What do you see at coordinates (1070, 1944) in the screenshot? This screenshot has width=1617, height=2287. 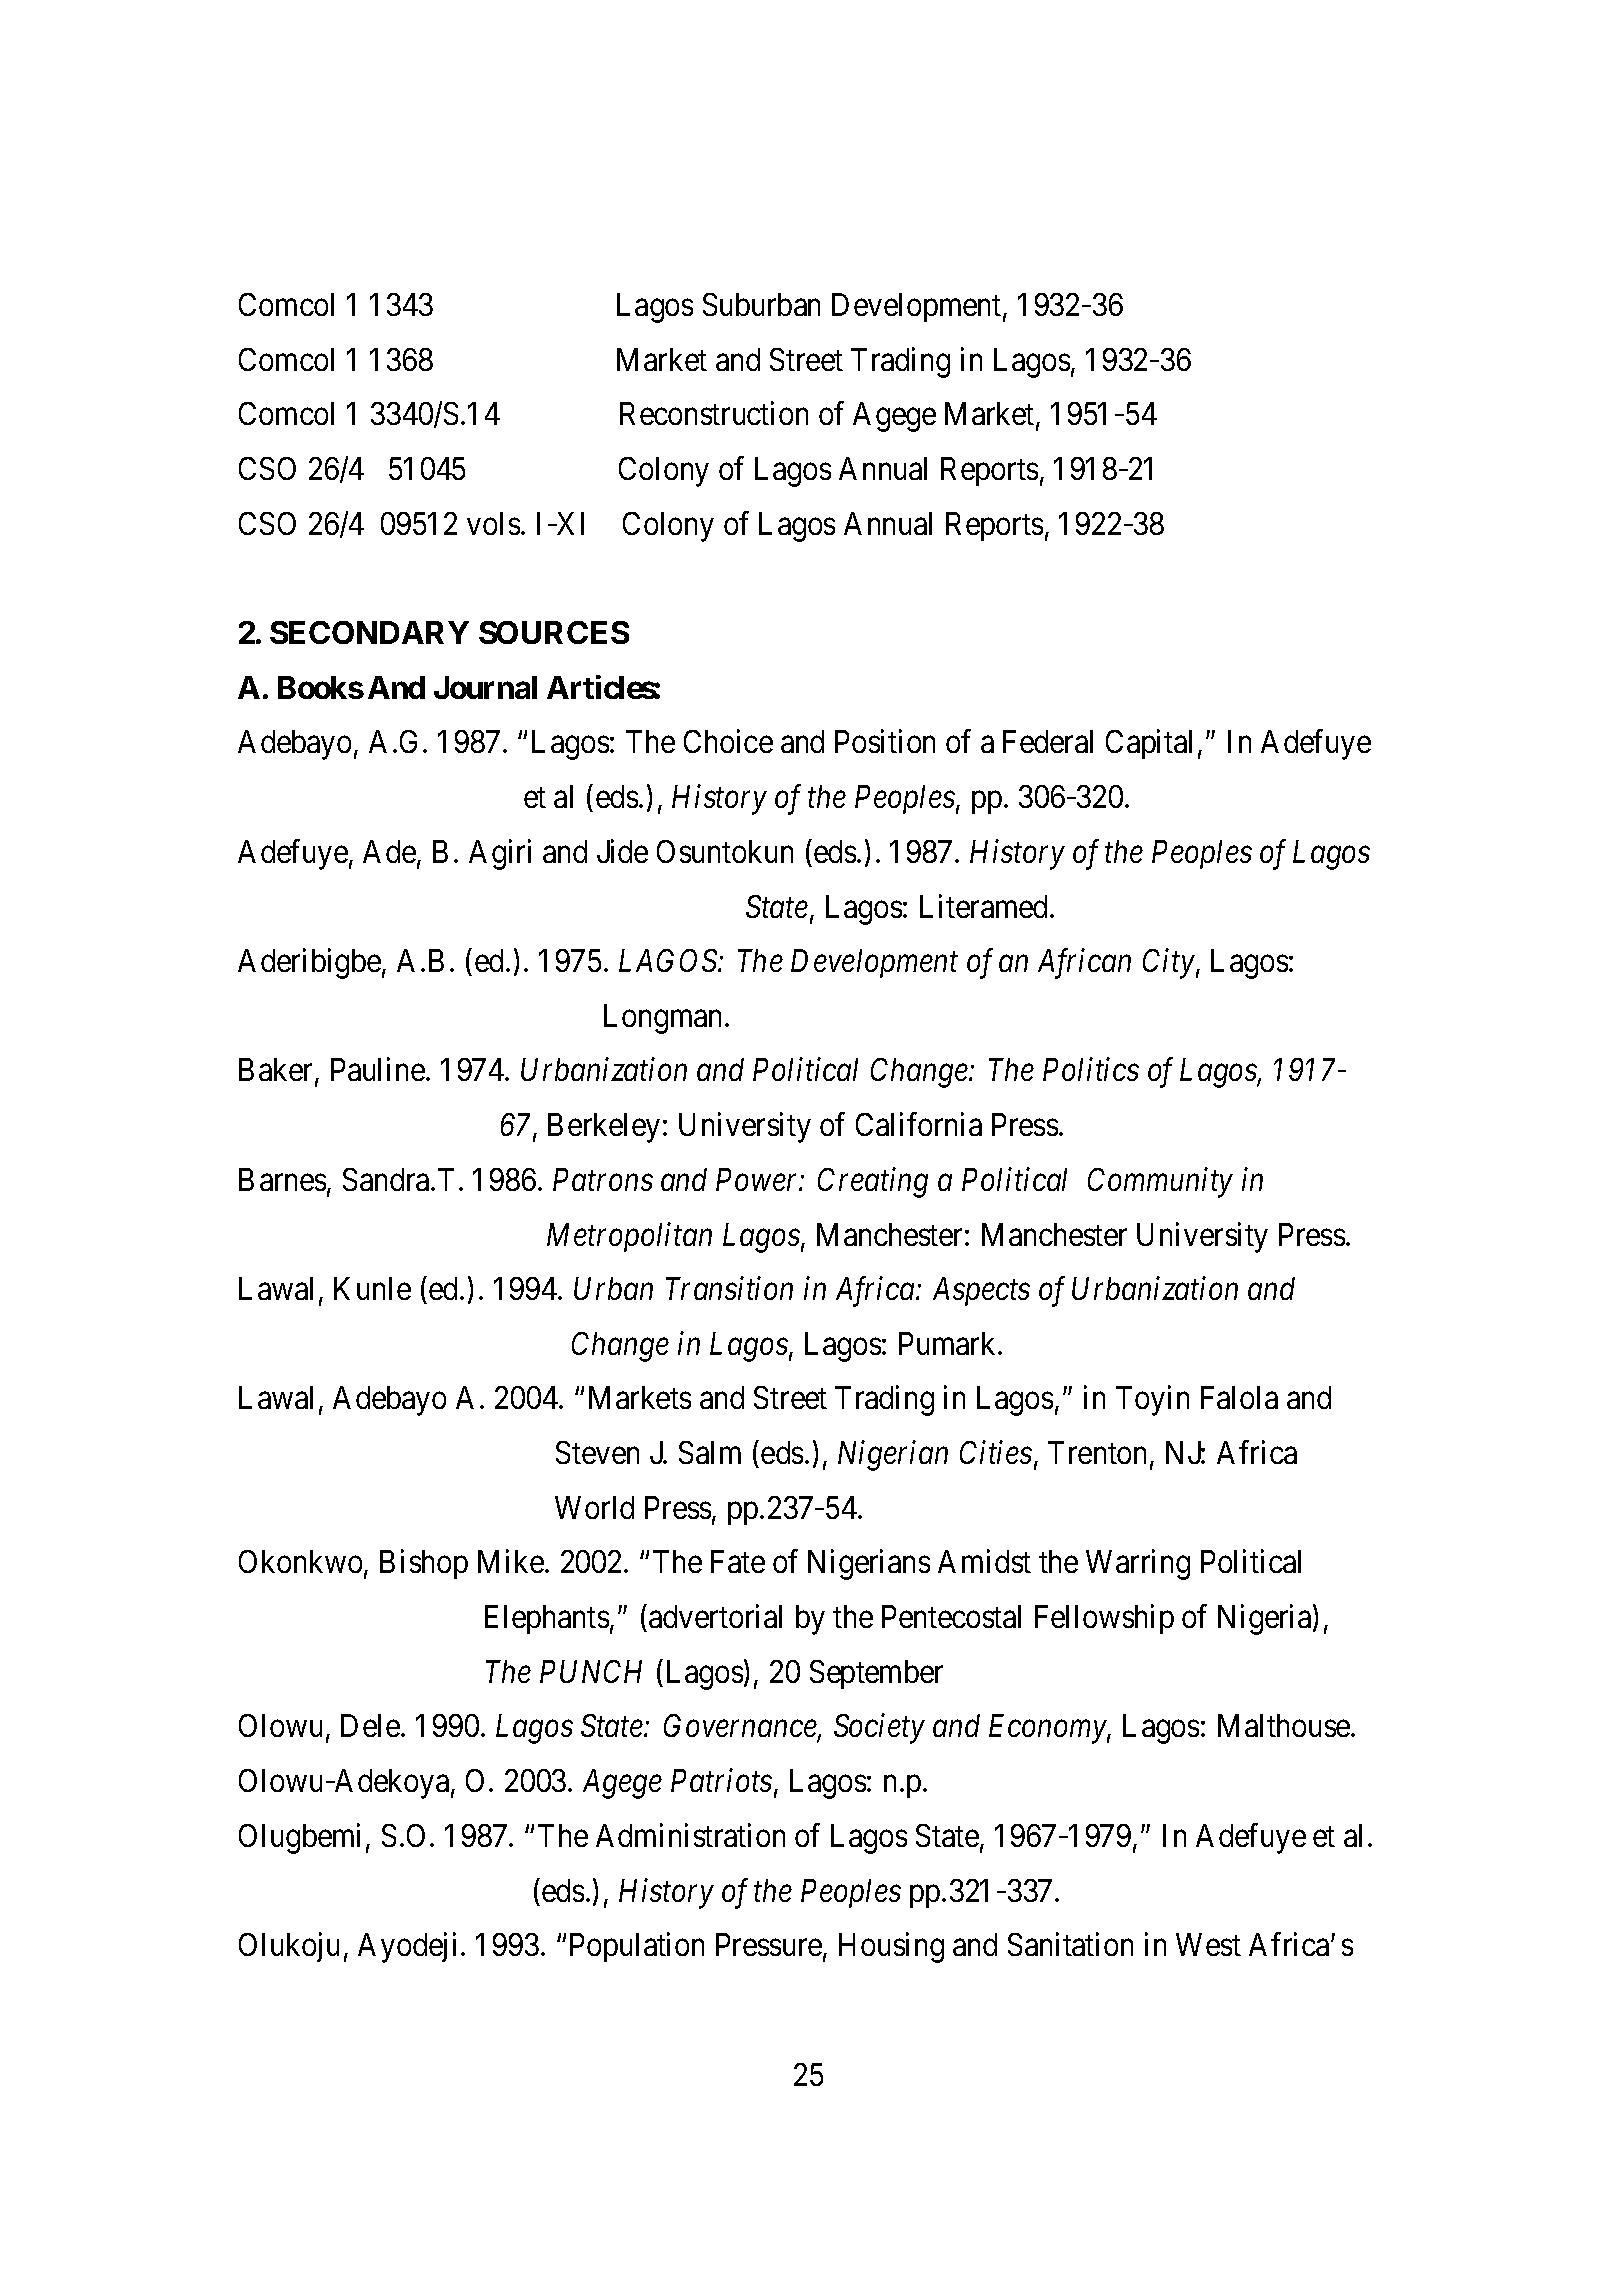 I see `Sanitation` at bounding box center [1070, 1944].
